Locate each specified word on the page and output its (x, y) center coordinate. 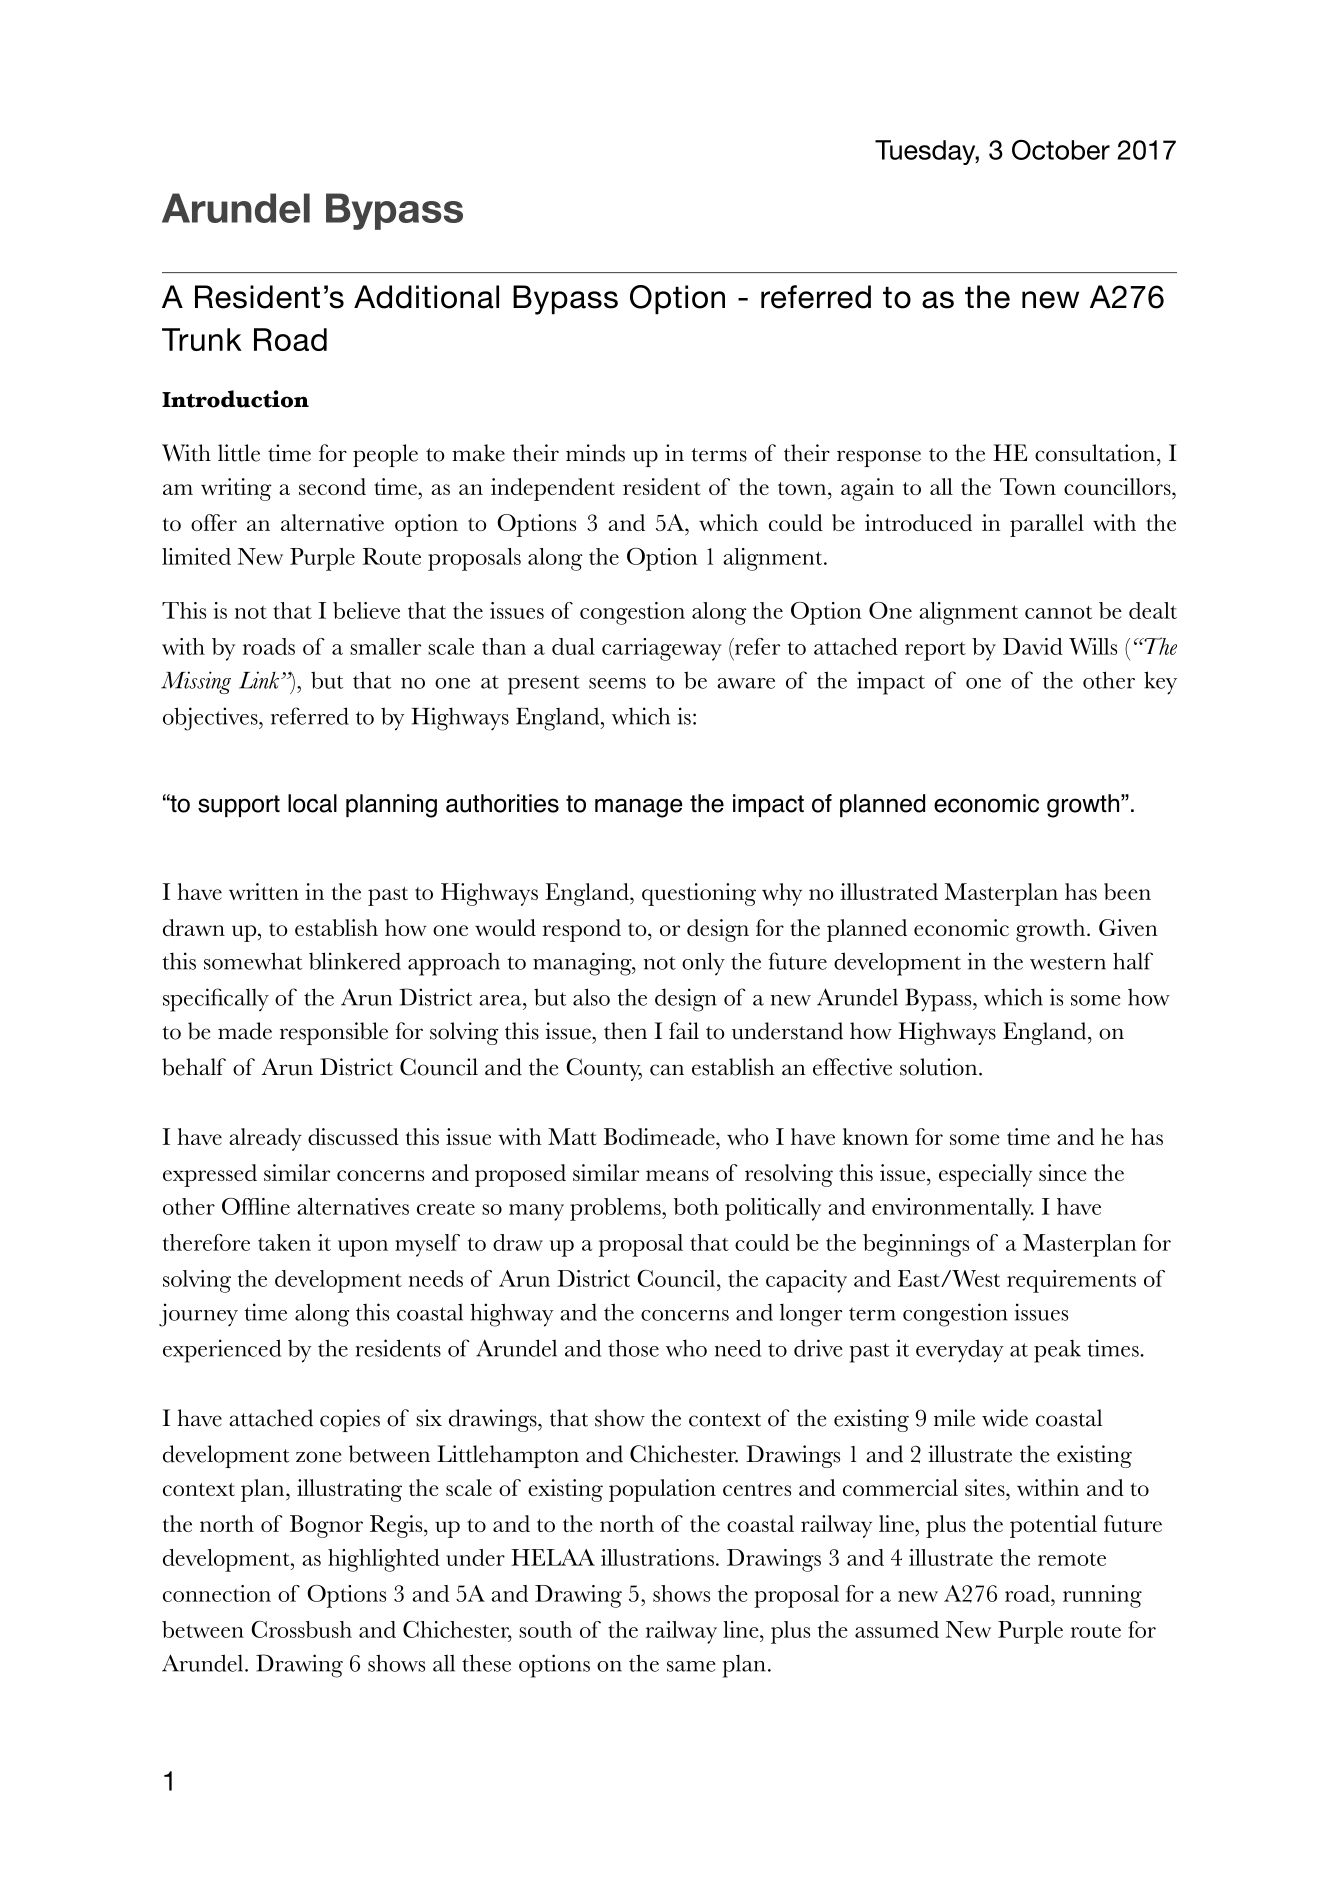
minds (595, 453)
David (1033, 646)
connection (217, 1593)
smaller (385, 646)
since (1063, 1172)
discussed (353, 1136)
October (1061, 149)
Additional (426, 297)
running (1102, 1596)
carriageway (662, 649)
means (677, 1175)
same (691, 1666)
